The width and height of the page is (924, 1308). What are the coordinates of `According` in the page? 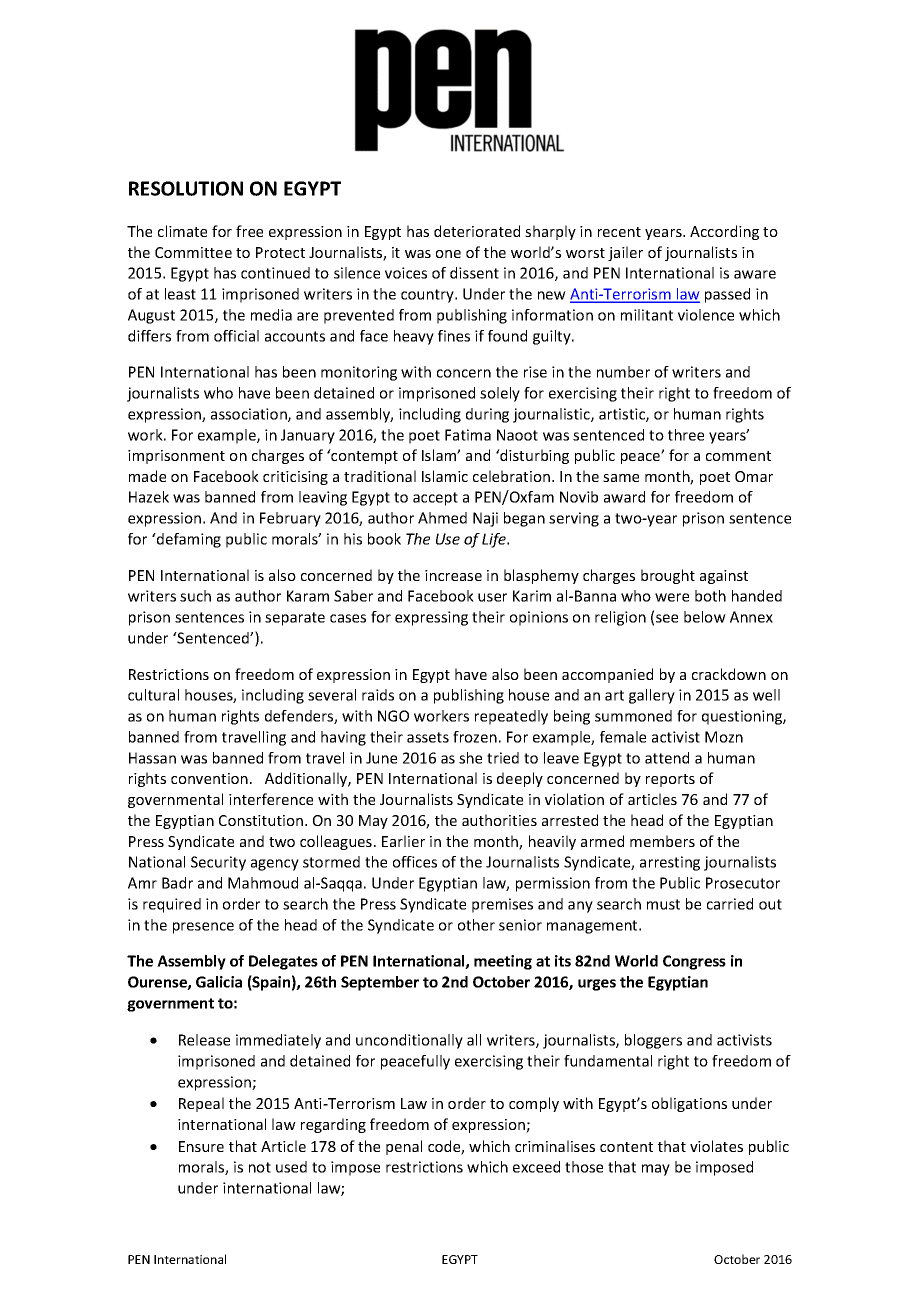 It's located at (724, 232).
